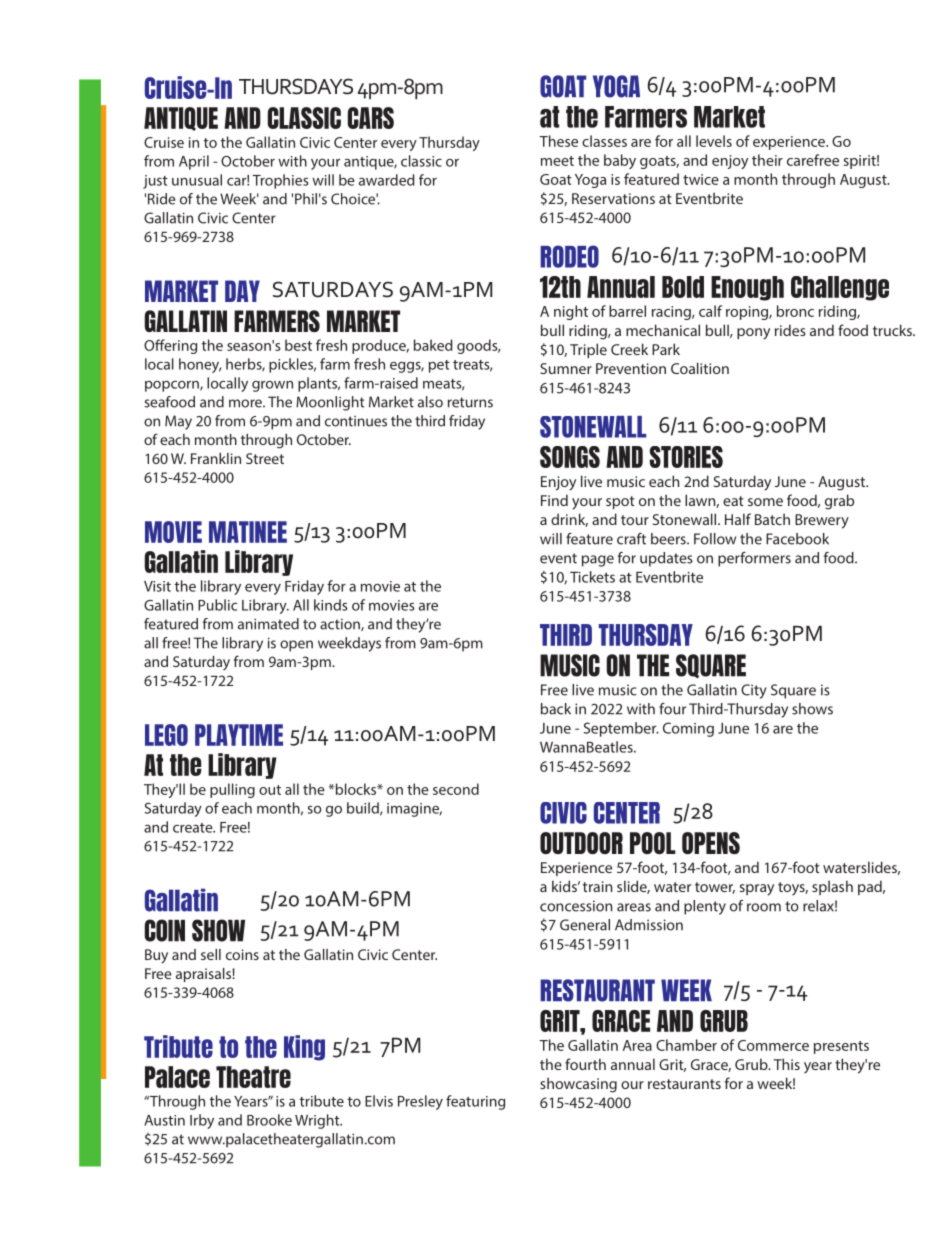 The height and width of the image is (1233, 952). Describe the element at coordinates (570, 457) in the image. I see `SONGS` at that location.
